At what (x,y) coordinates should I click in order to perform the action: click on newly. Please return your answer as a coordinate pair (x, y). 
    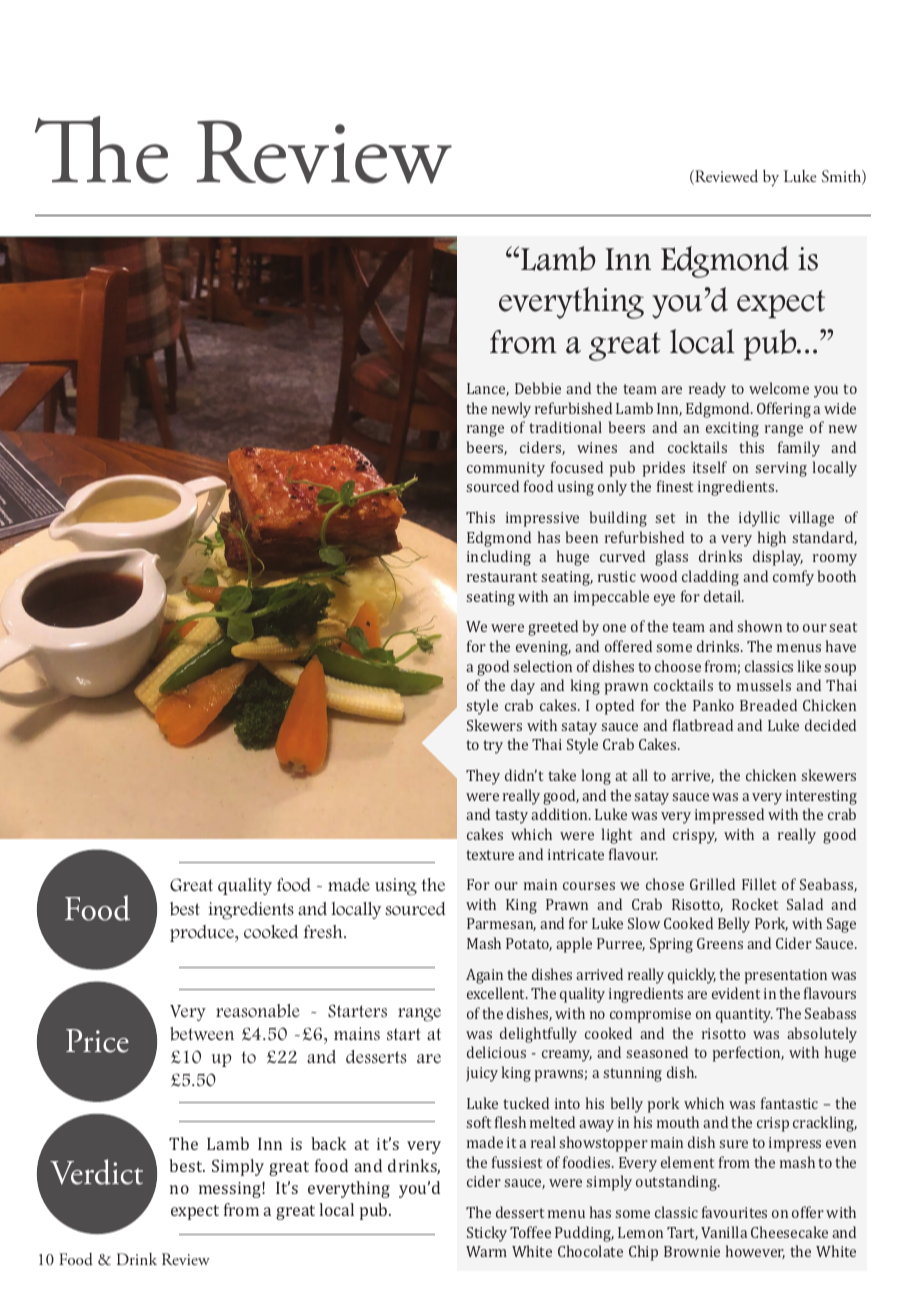
    Looking at the image, I should click on (511, 410).
